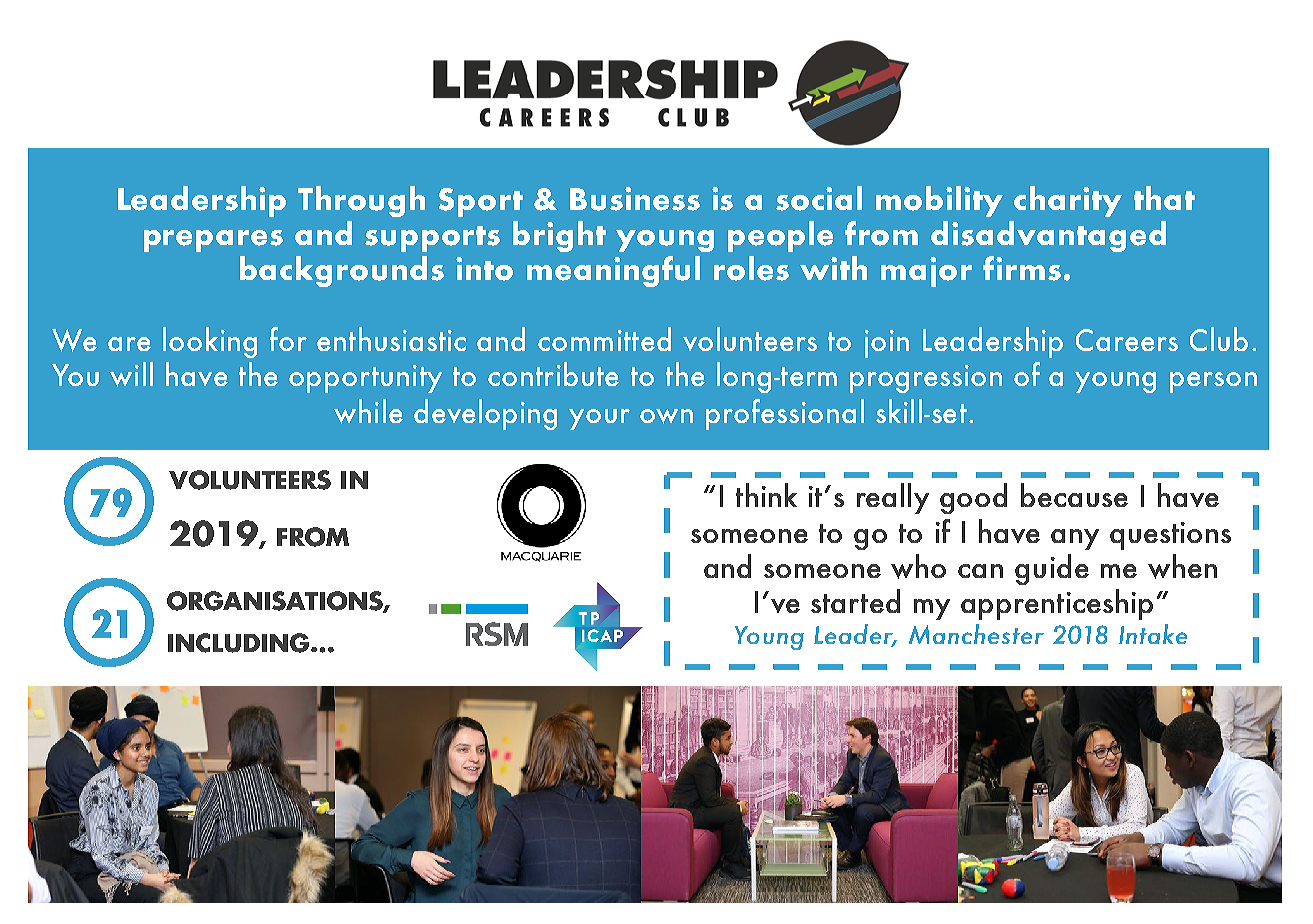 This document has width=1313, height=924. I want to click on Through, so click(361, 201).
